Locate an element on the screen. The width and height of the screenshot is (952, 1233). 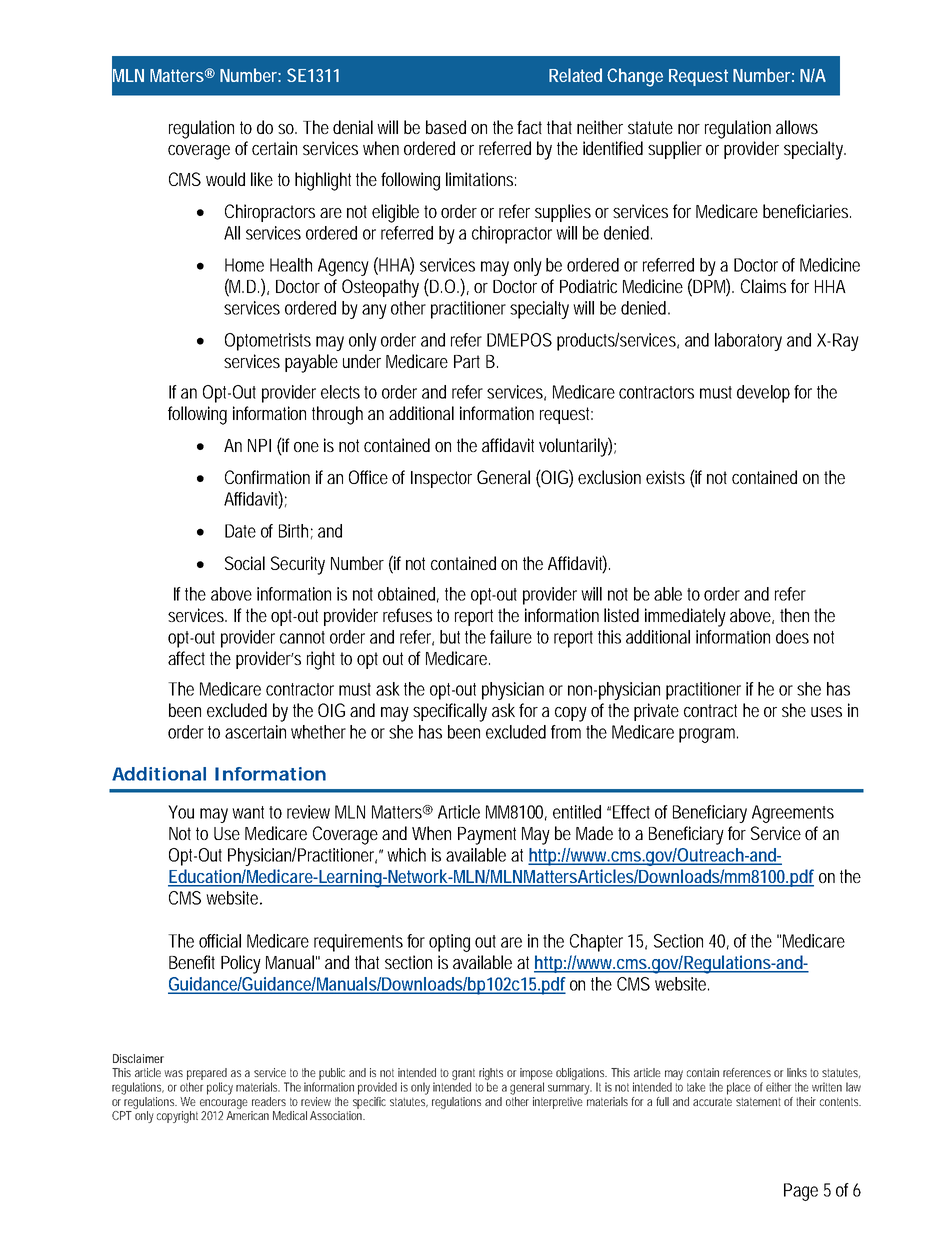
Agreements is located at coordinates (793, 814).
